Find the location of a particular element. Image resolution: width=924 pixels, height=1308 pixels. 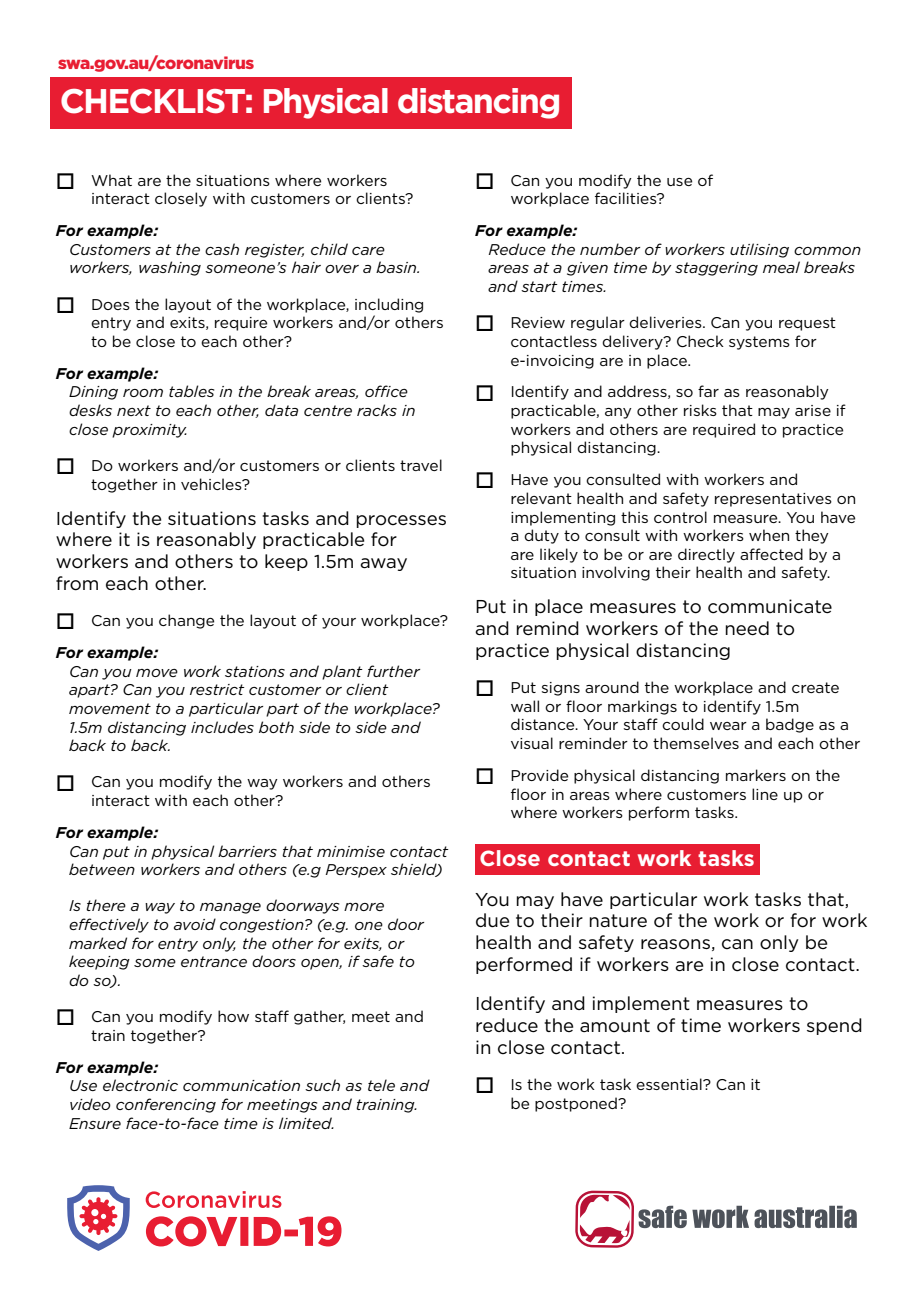

risks is located at coordinates (700, 410).
